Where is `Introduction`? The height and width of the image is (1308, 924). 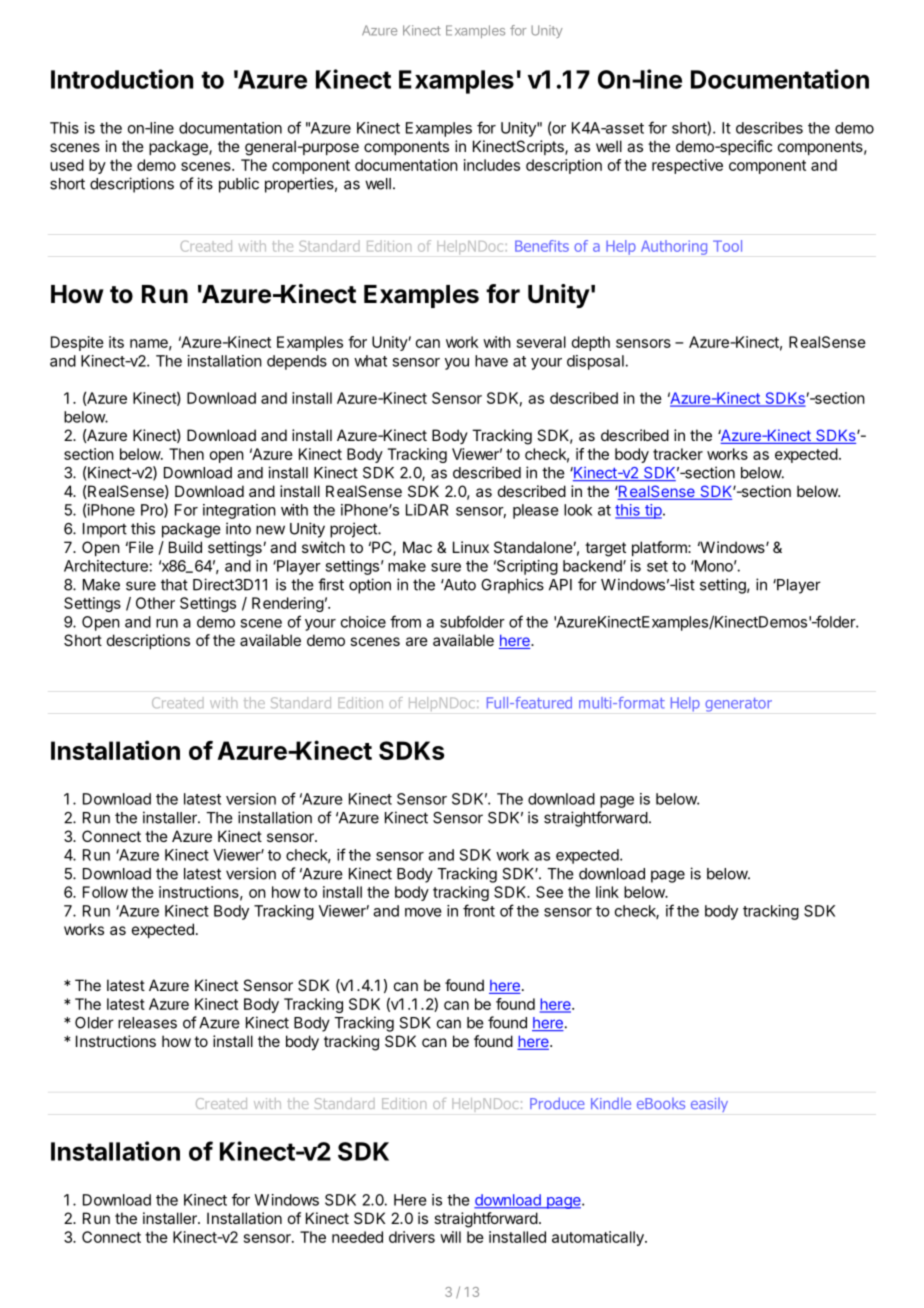
Introduction is located at coordinates (122, 79).
